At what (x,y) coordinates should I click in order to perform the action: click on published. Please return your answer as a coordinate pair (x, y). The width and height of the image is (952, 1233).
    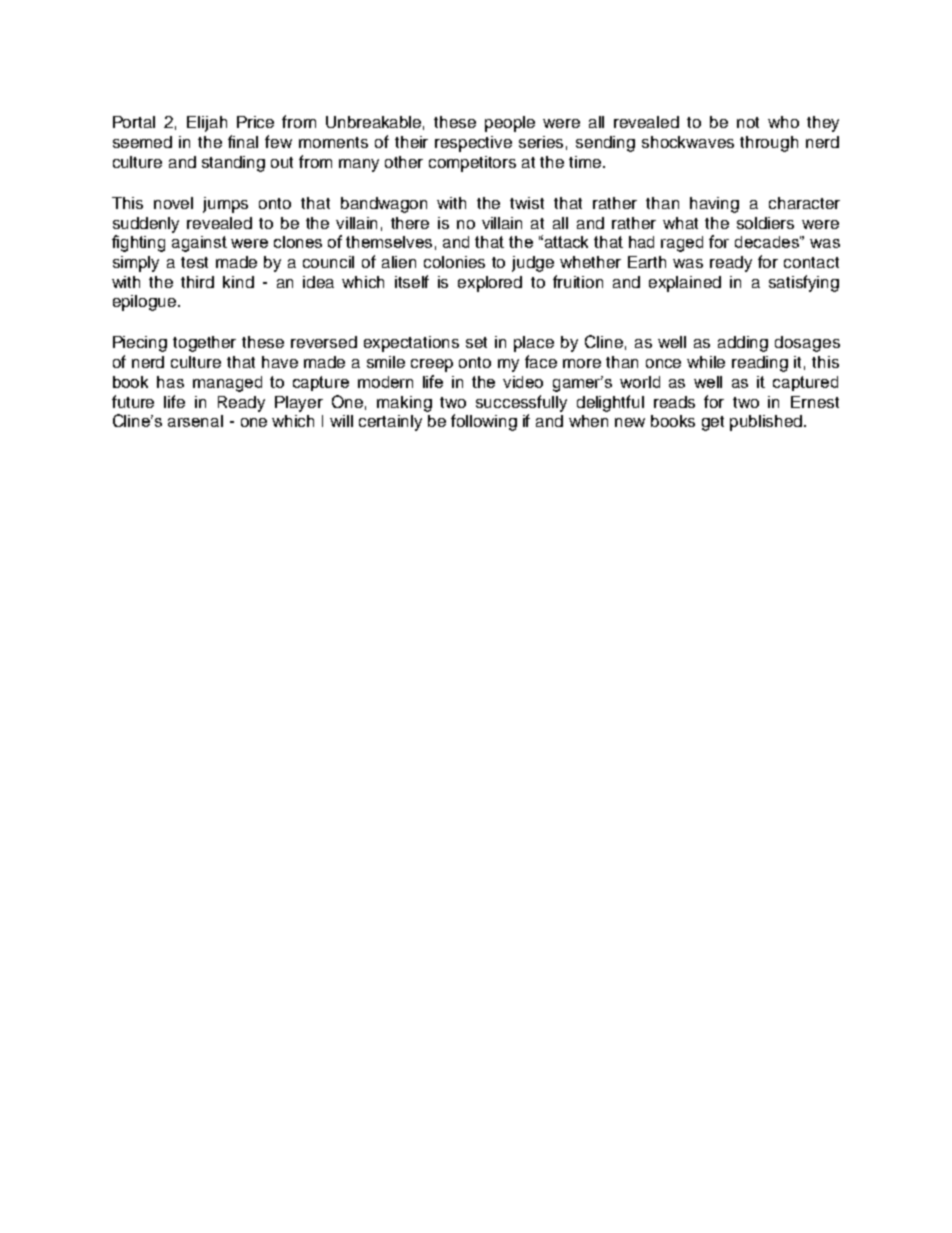
    Looking at the image, I should click on (767, 423).
